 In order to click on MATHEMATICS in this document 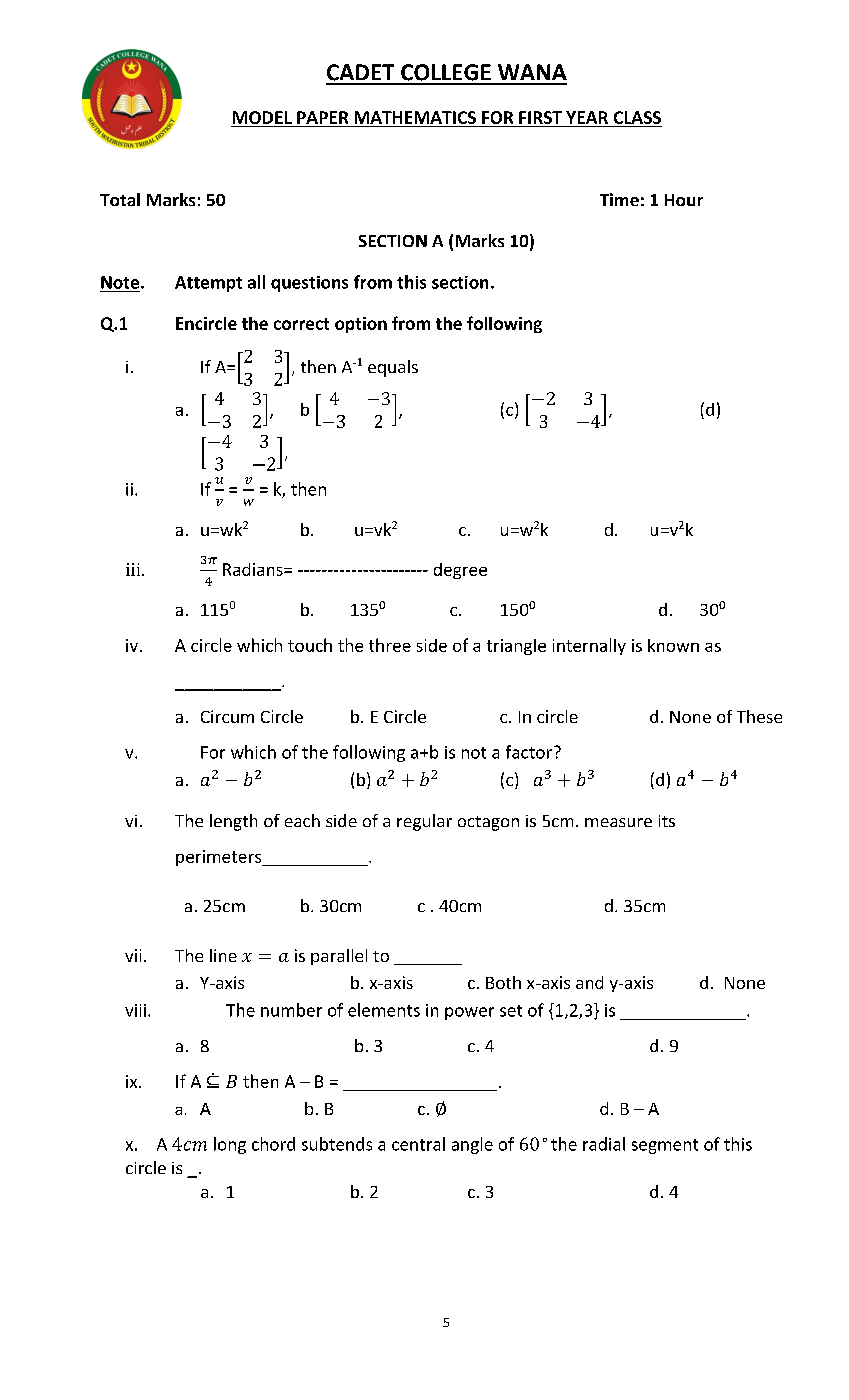, I will do `click(415, 117)`.
